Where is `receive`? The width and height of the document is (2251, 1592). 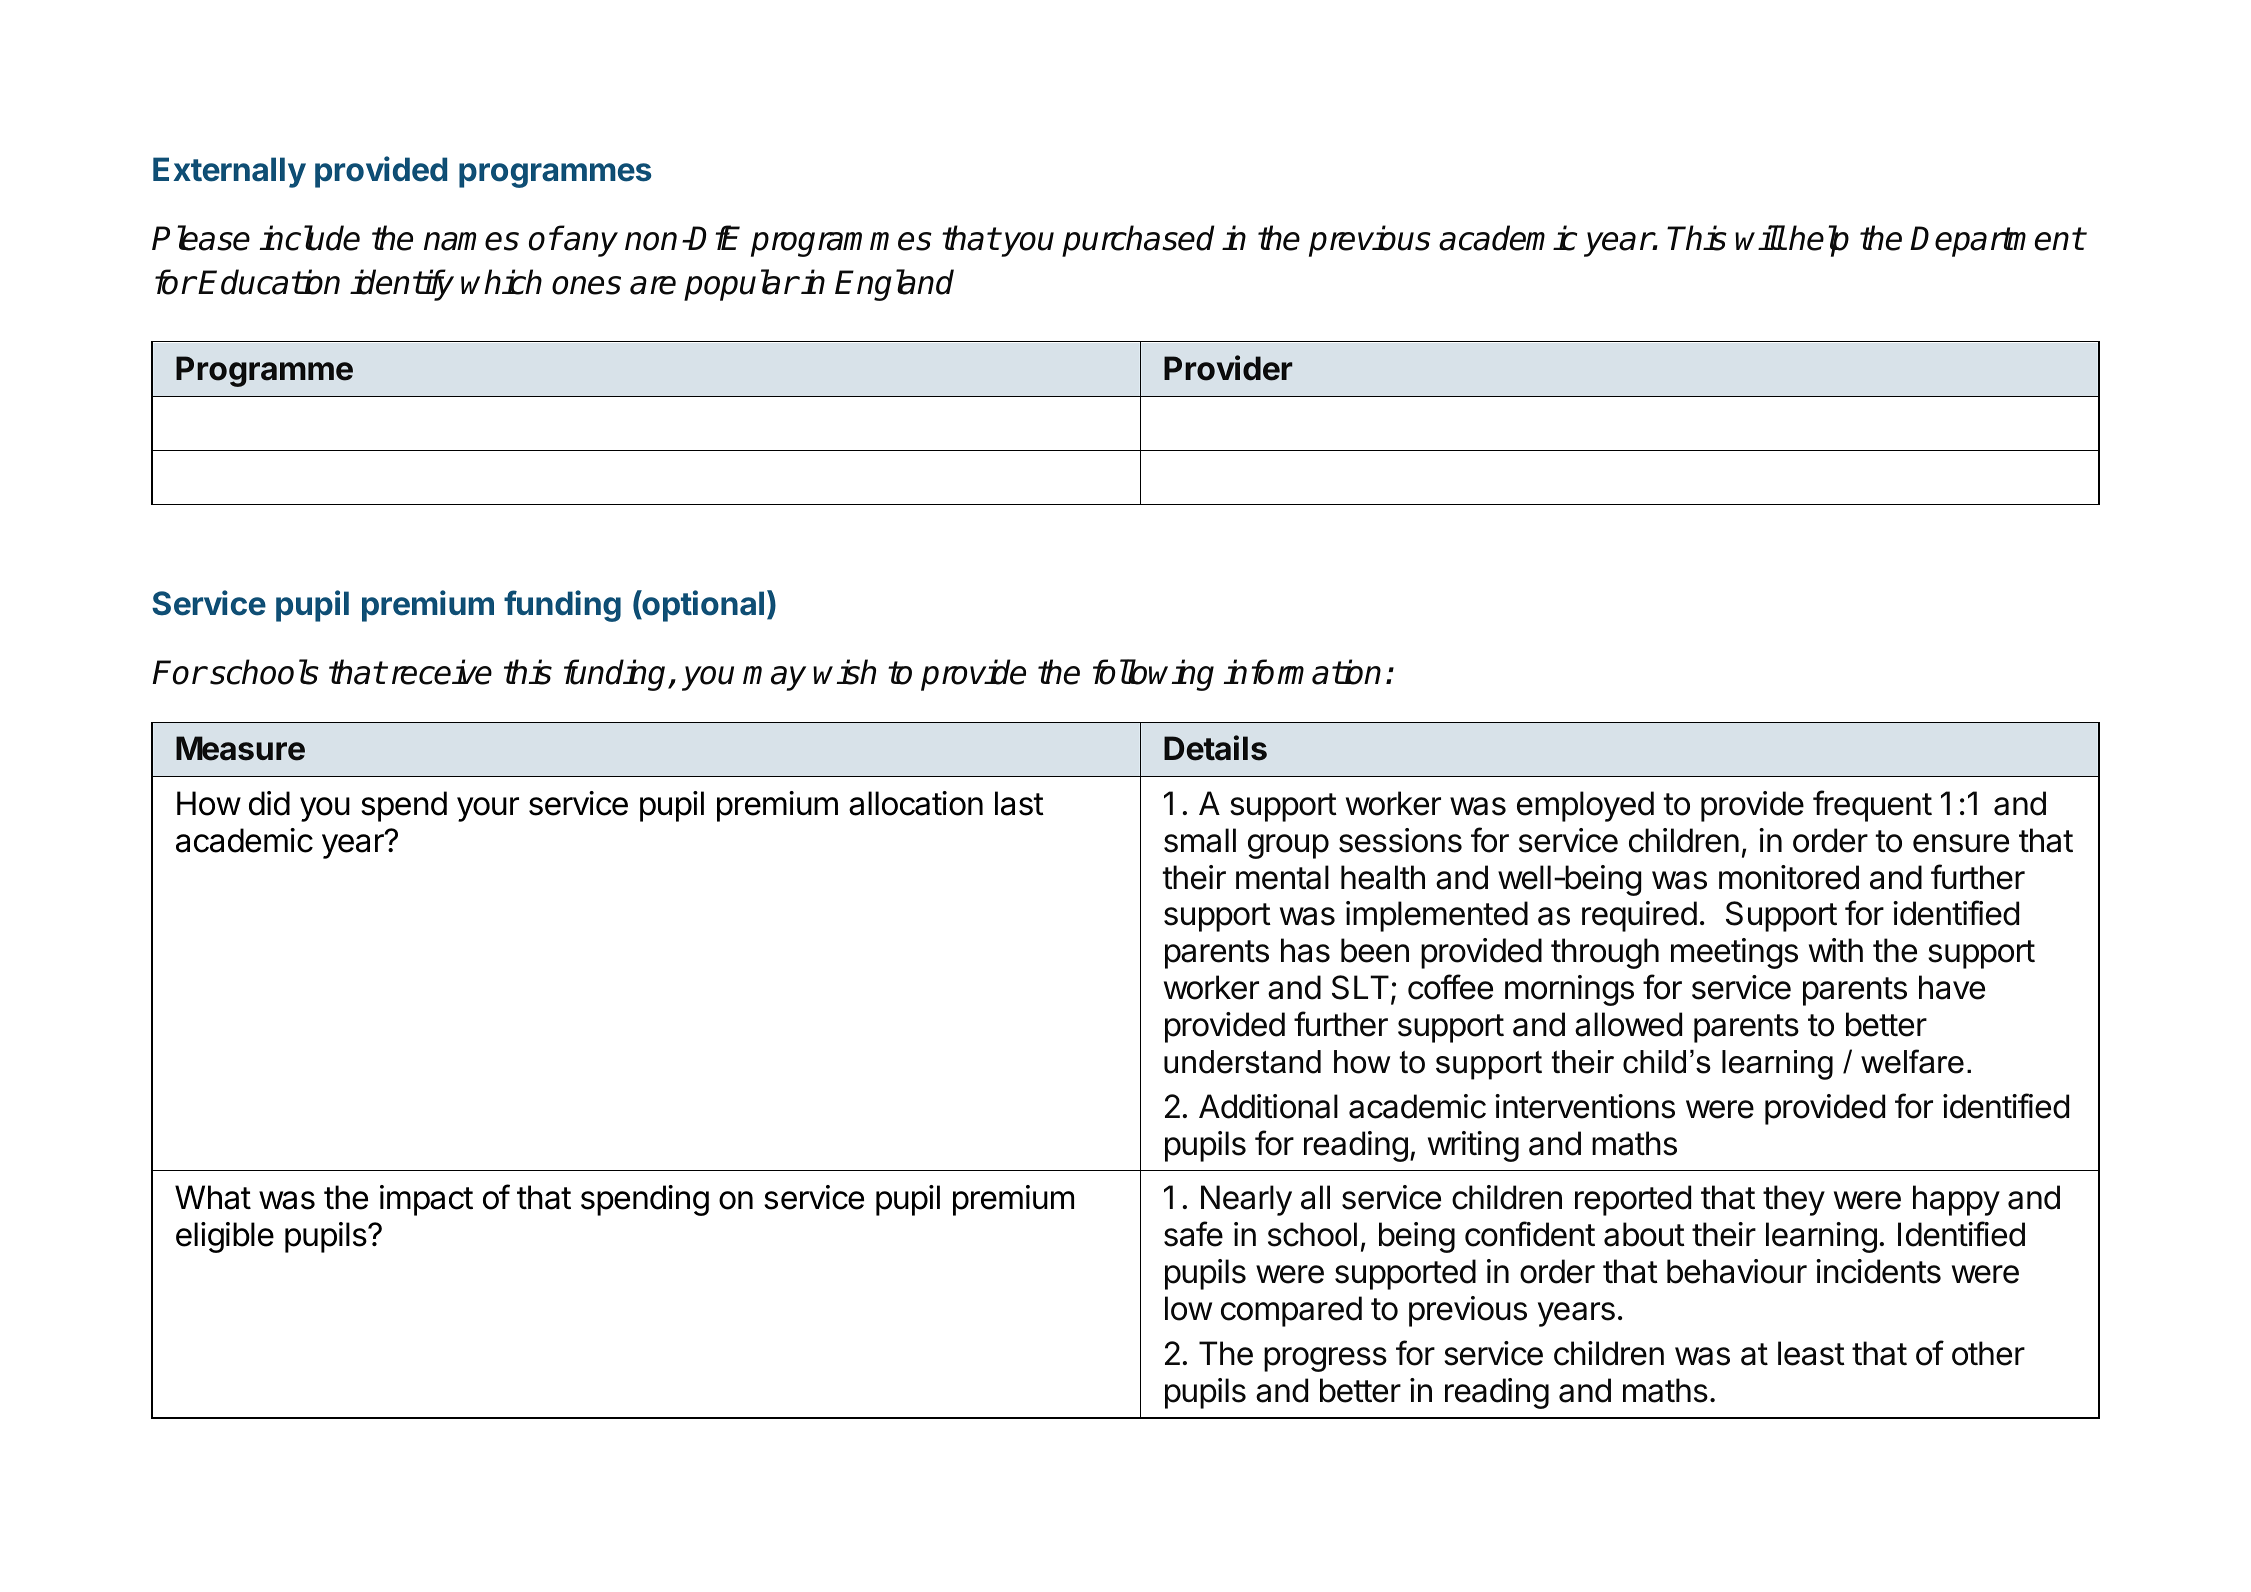
receive is located at coordinates (442, 672).
